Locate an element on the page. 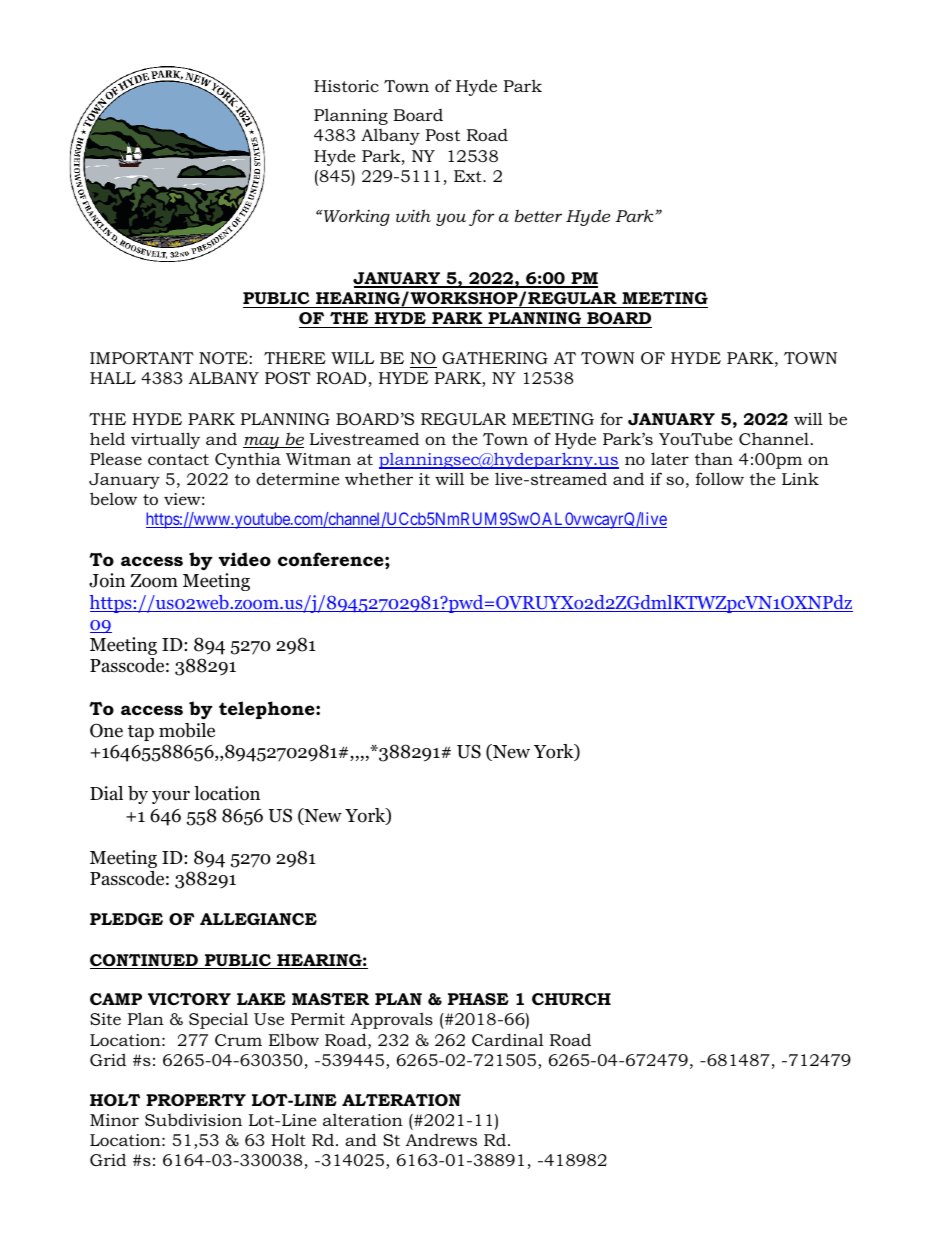 This image has height=1233, width=952. Historic is located at coordinates (346, 86).
